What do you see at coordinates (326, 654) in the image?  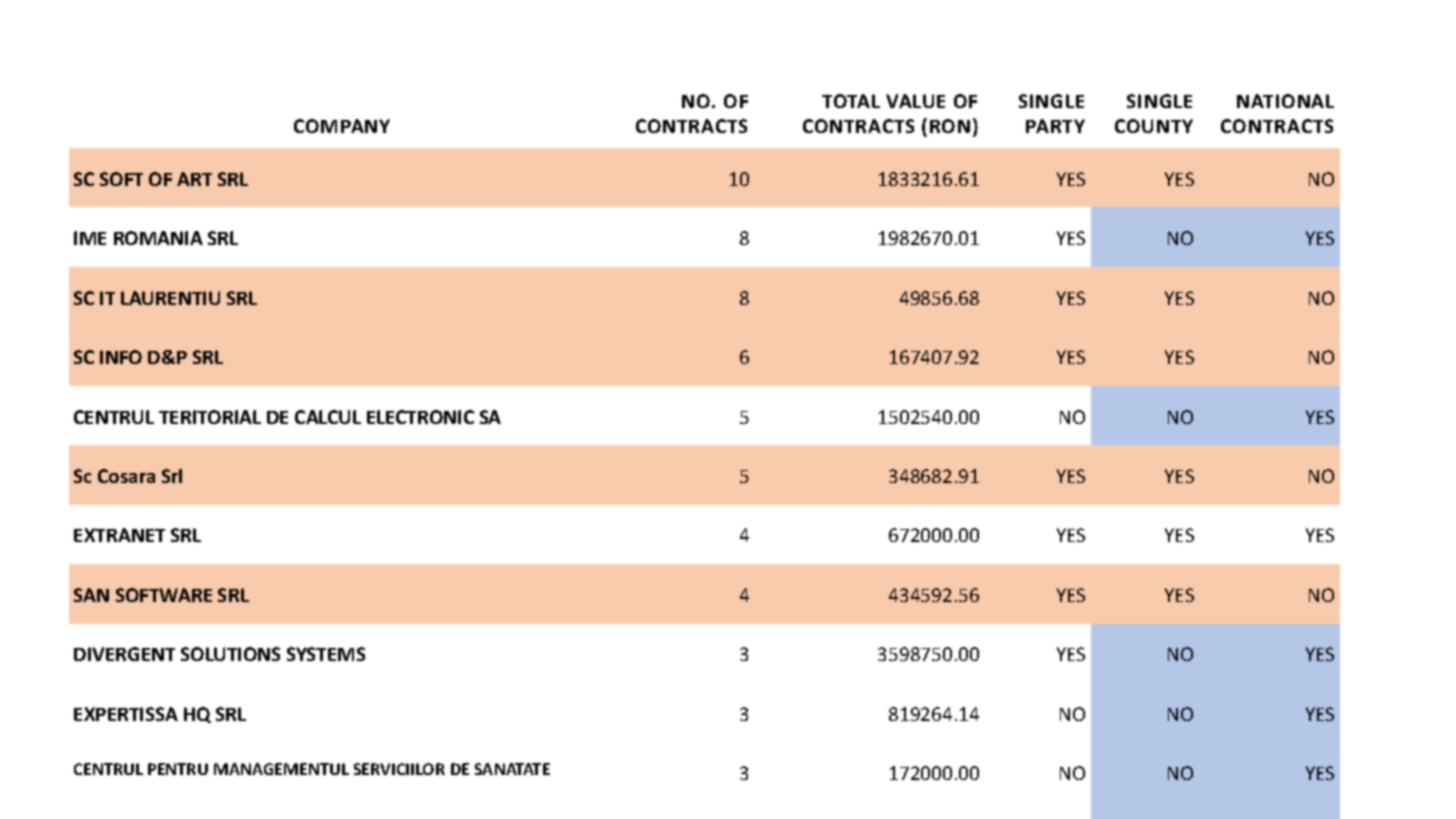 I see `SYSTEMS` at bounding box center [326, 654].
